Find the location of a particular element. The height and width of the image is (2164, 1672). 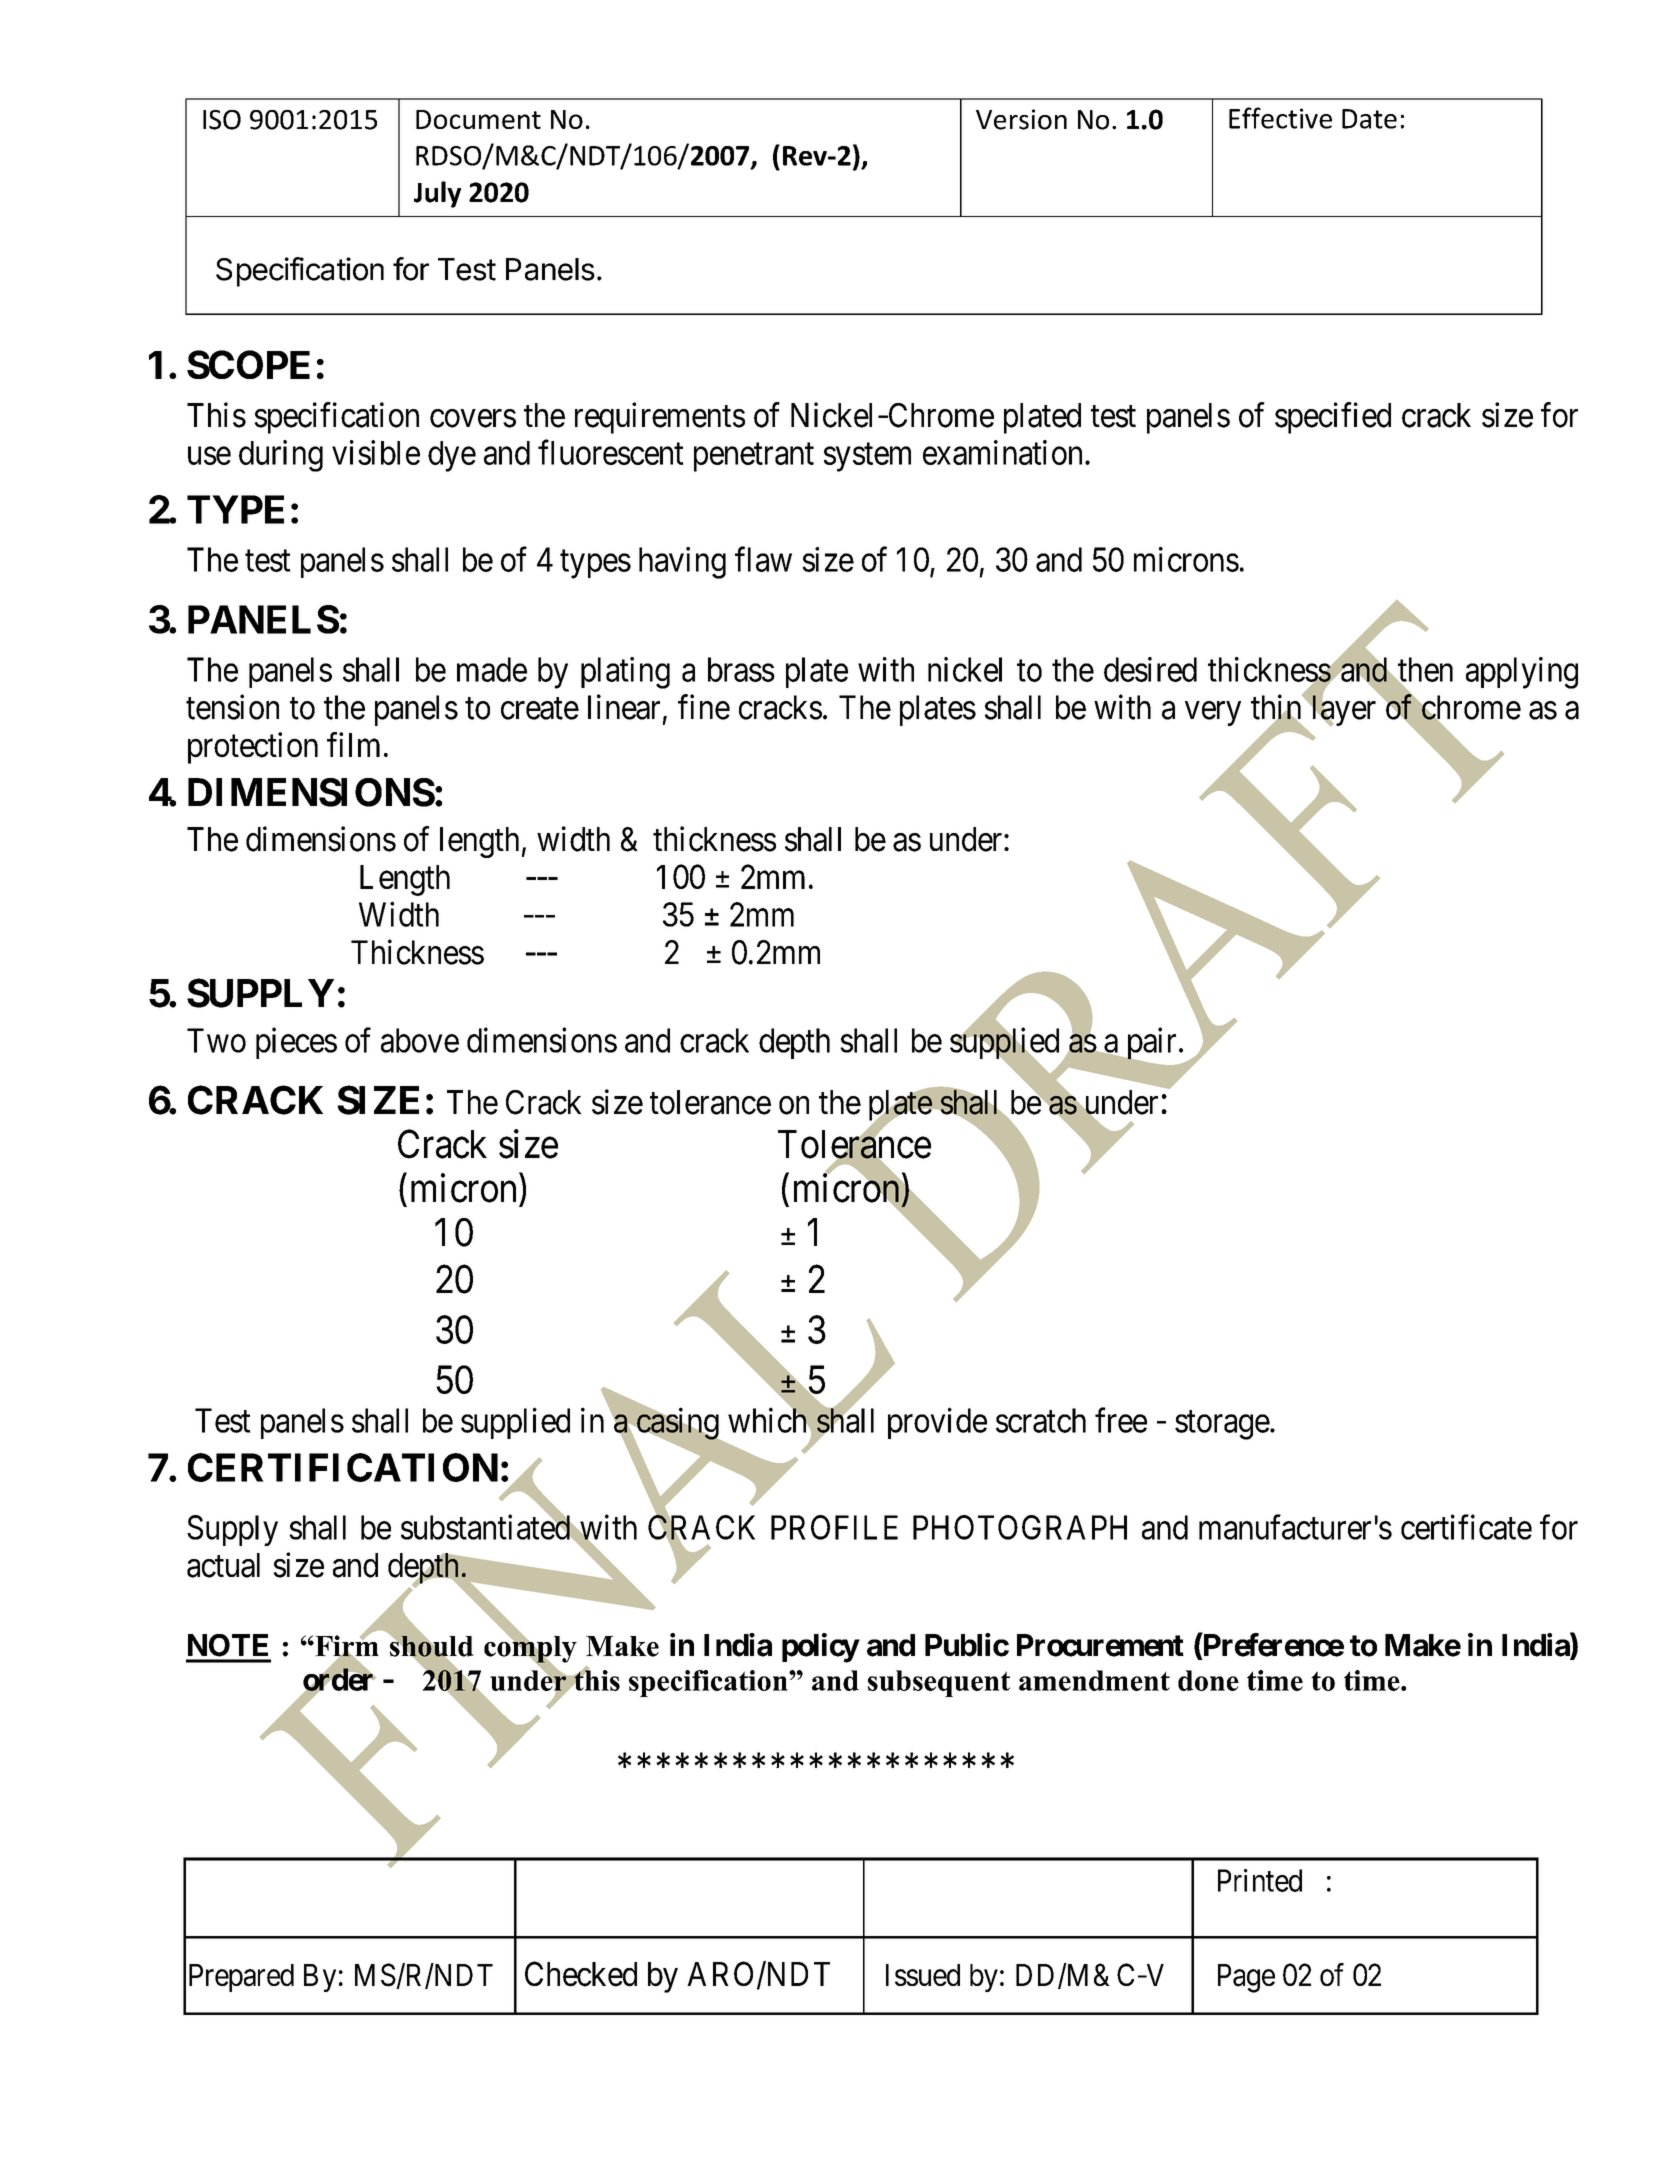

above is located at coordinates (420, 1040).
